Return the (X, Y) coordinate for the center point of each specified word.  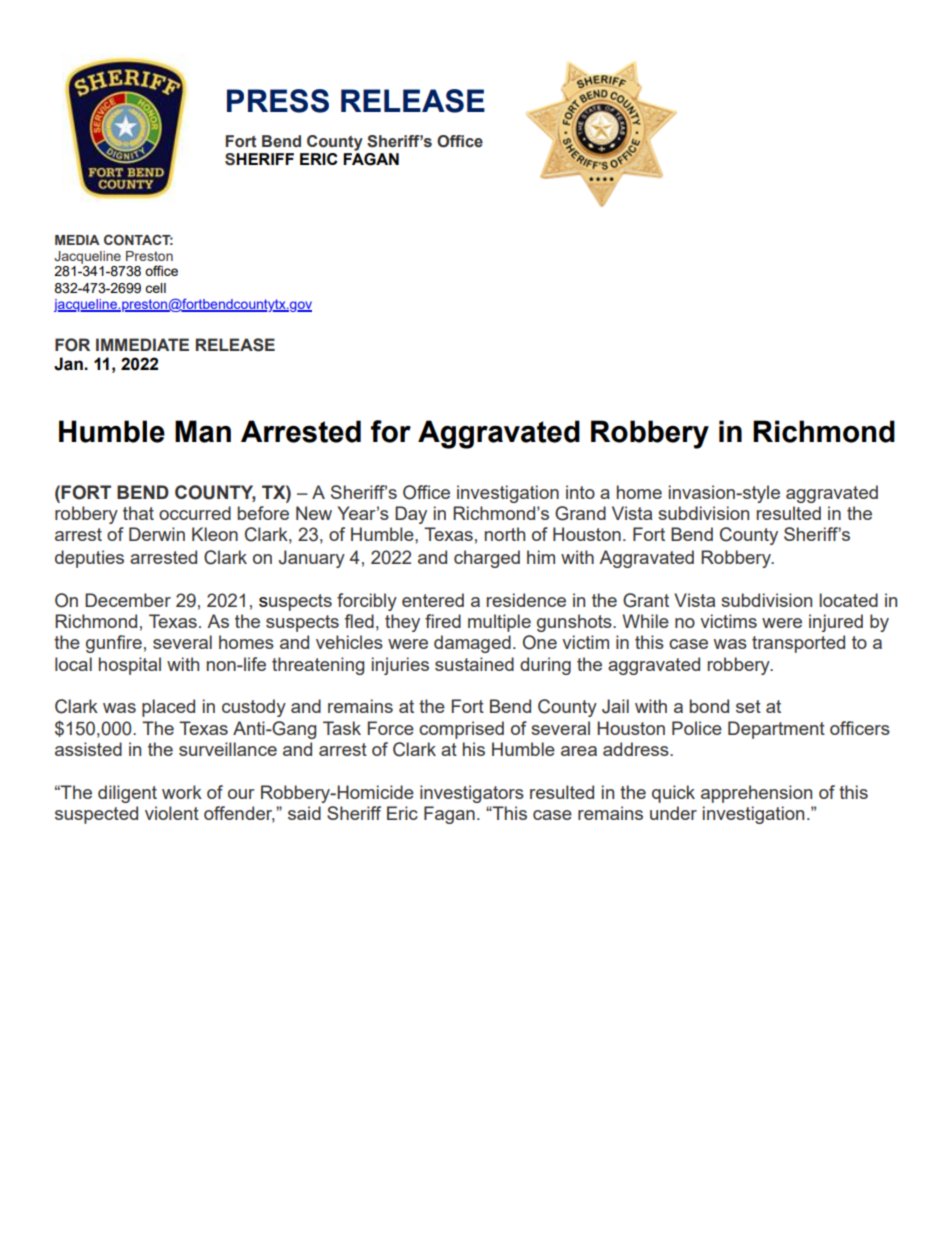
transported (798, 644)
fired (443, 621)
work (182, 792)
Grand (580, 513)
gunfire (114, 644)
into (580, 492)
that (138, 513)
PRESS (278, 101)
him (541, 557)
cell (155, 288)
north (505, 534)
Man (203, 431)
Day (411, 515)
